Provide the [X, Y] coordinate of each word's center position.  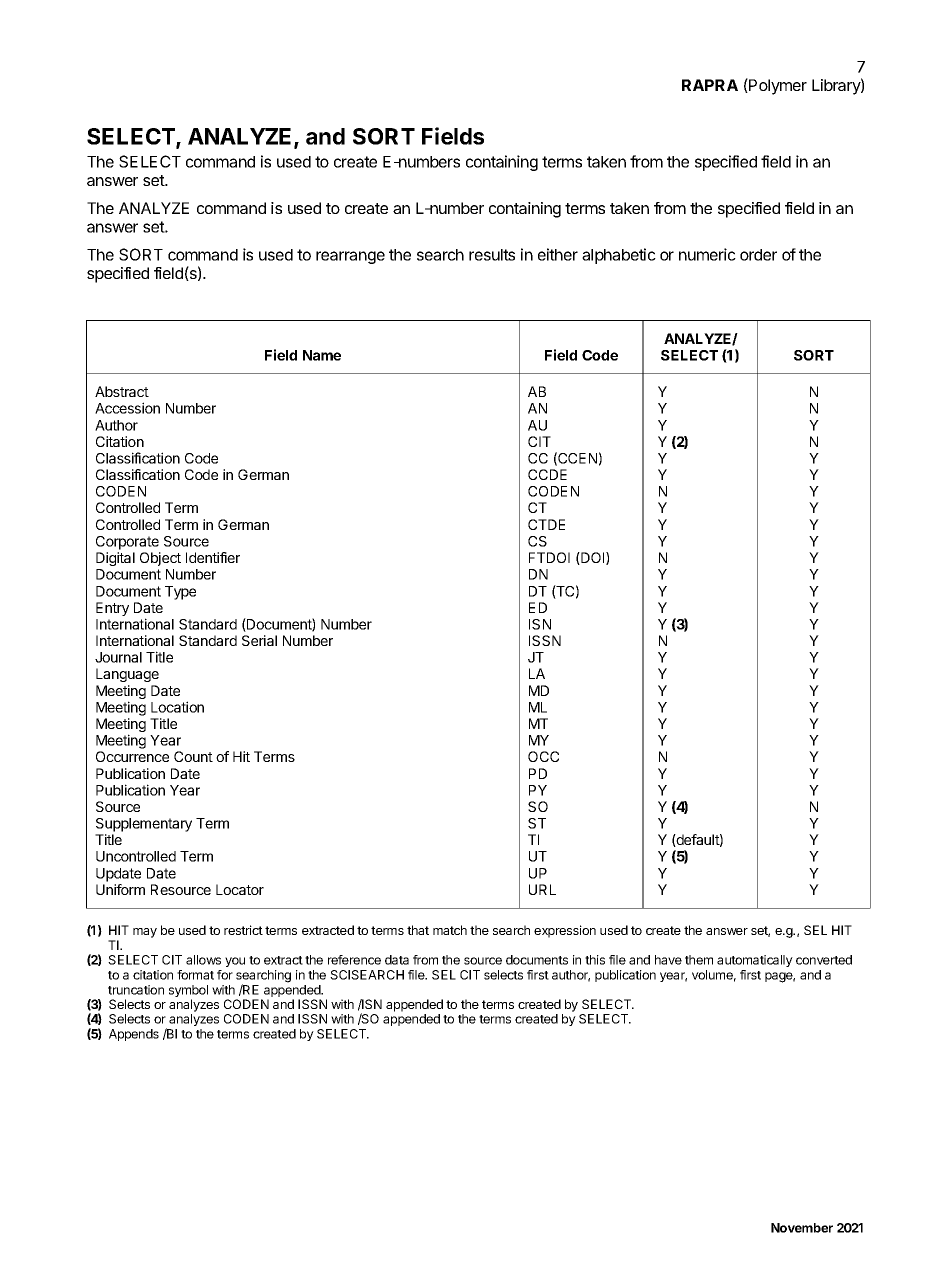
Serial [259, 640]
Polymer [777, 86]
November [802, 1228]
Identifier [213, 557]
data [397, 960]
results [492, 255]
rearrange [350, 257]
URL [542, 889]
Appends [134, 1035]
